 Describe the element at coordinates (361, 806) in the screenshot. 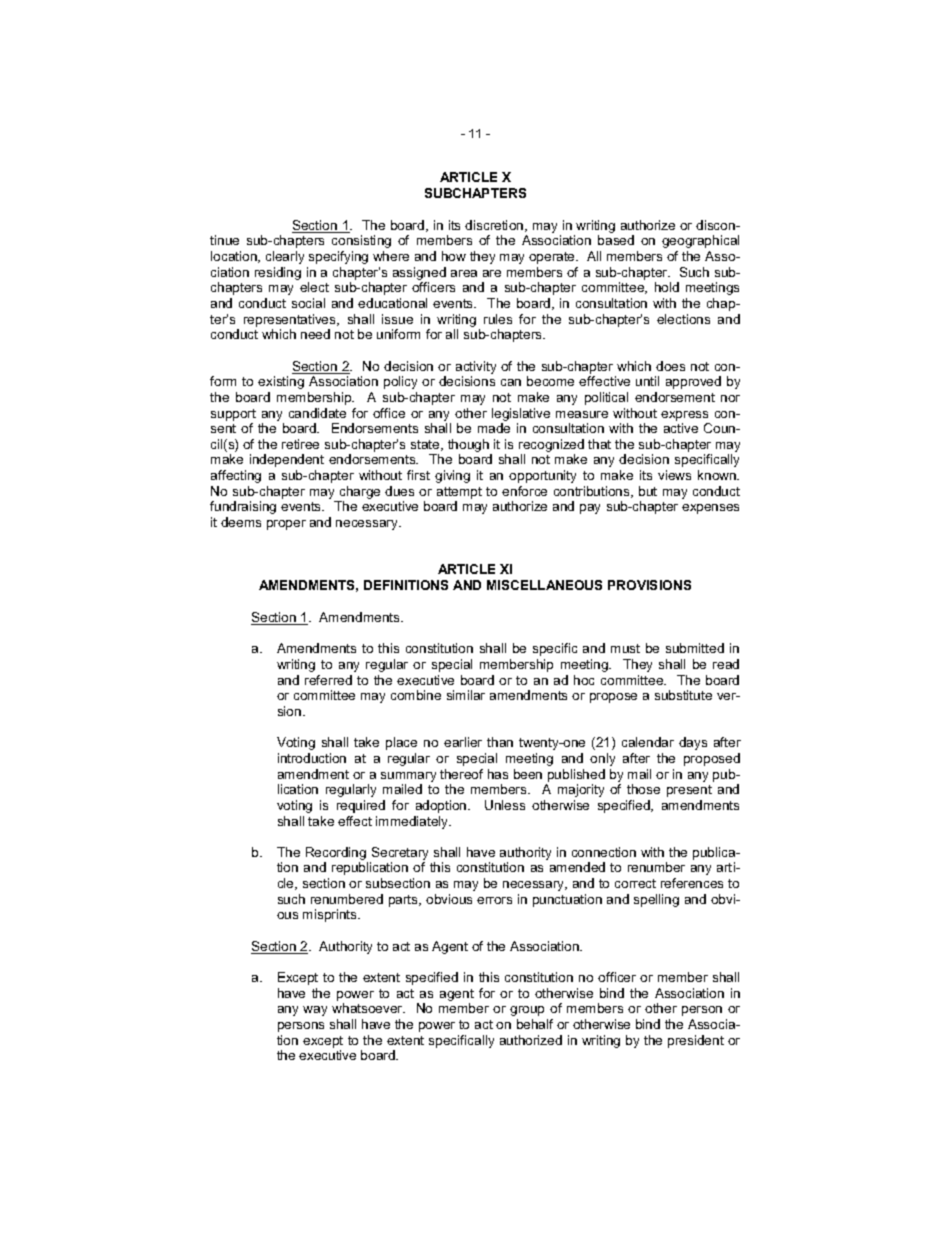

I see `required` at that location.
